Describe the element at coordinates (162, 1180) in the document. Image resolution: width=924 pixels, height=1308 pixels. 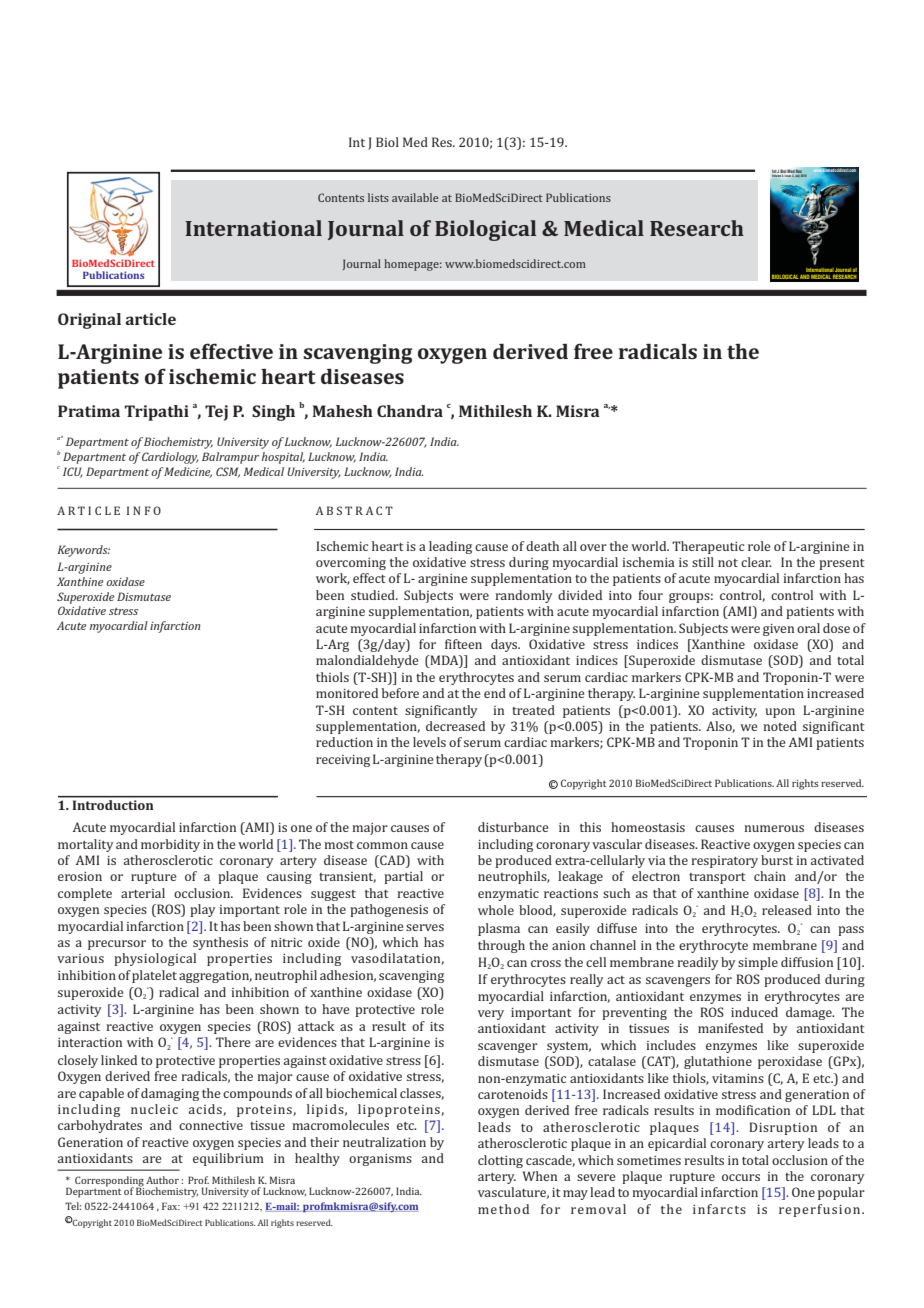
I see `Author` at that location.
